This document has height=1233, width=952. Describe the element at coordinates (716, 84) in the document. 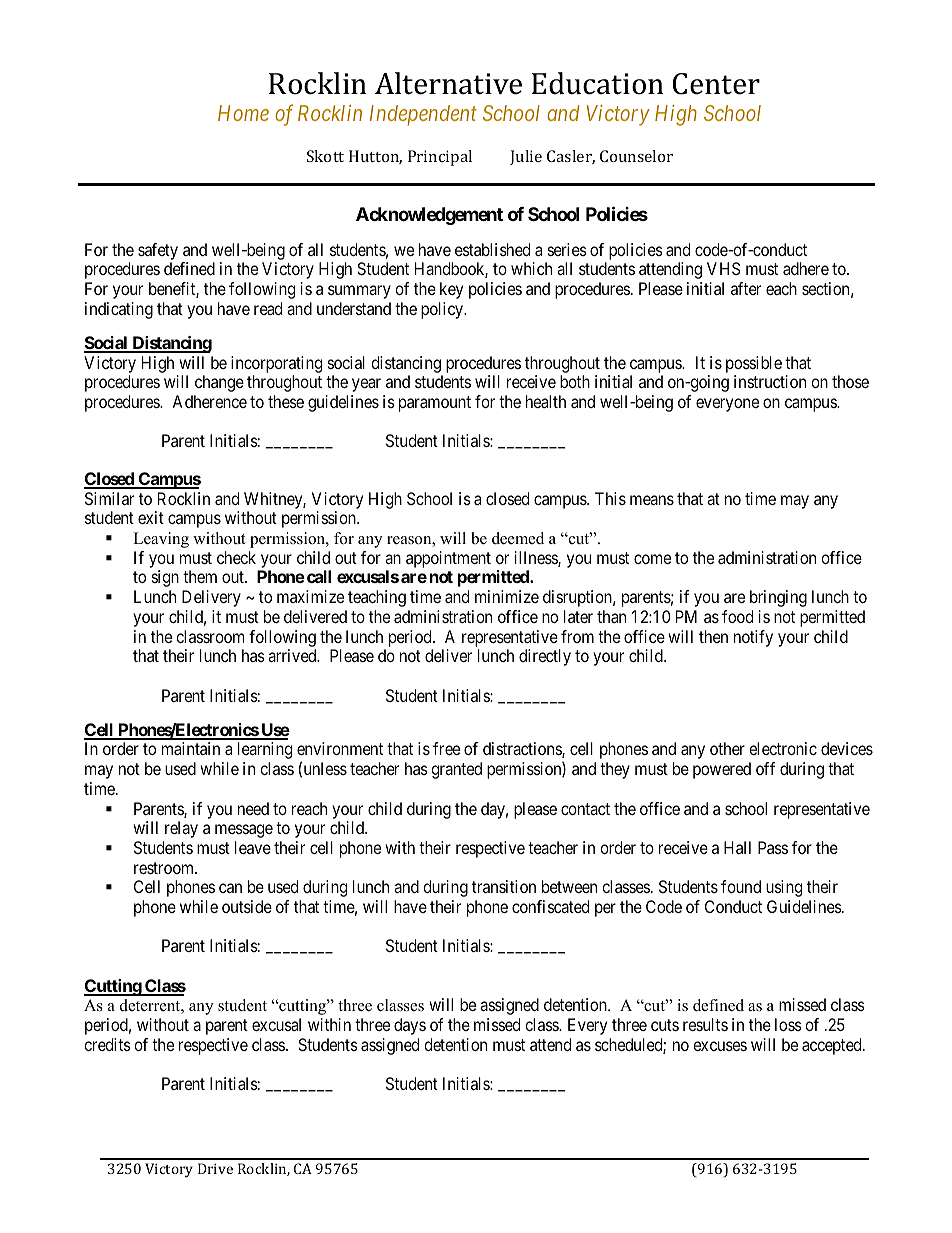

I see `Center` at that location.
